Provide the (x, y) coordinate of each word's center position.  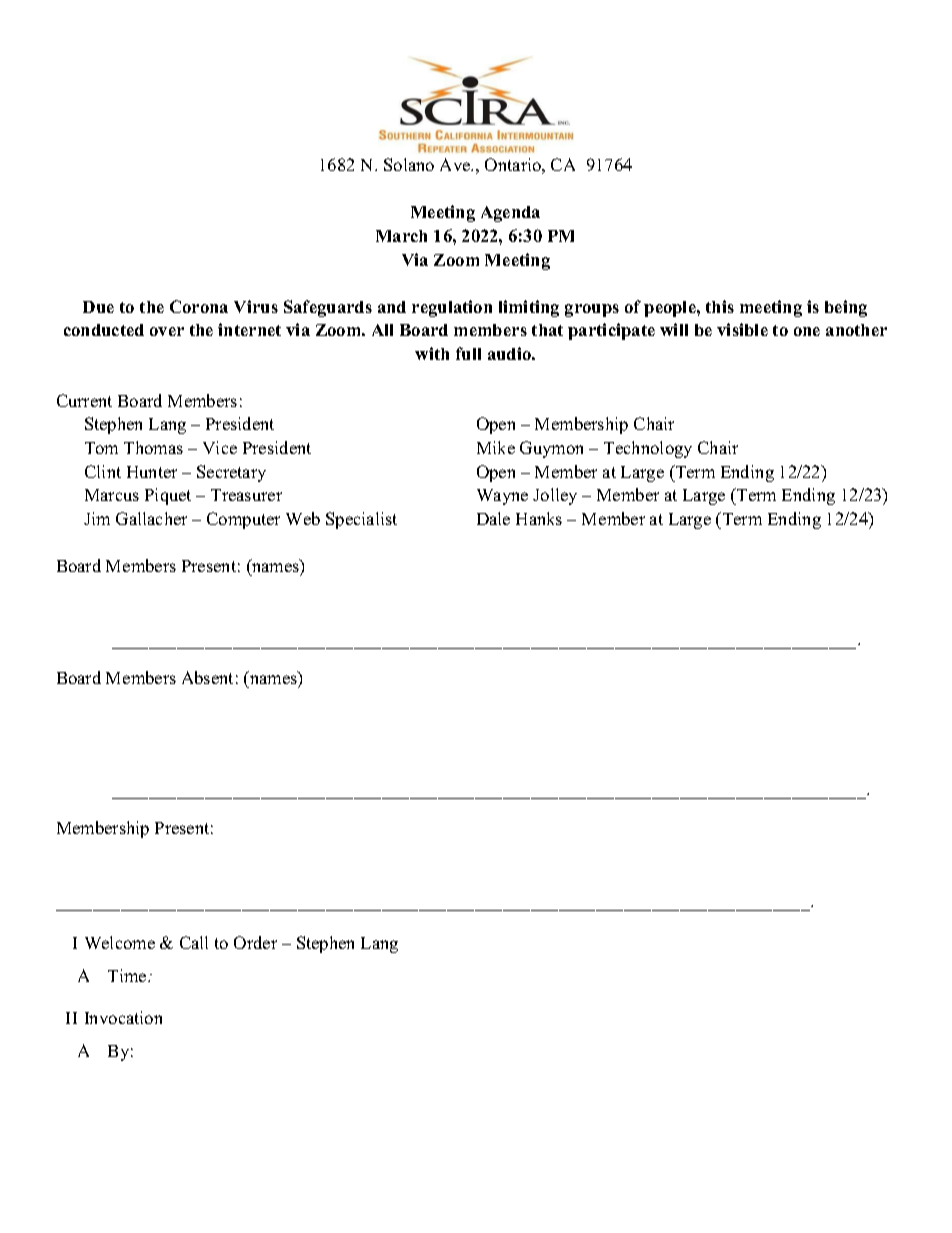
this (720, 306)
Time (128, 975)
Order (255, 942)
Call (194, 942)
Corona (199, 306)
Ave (456, 164)
